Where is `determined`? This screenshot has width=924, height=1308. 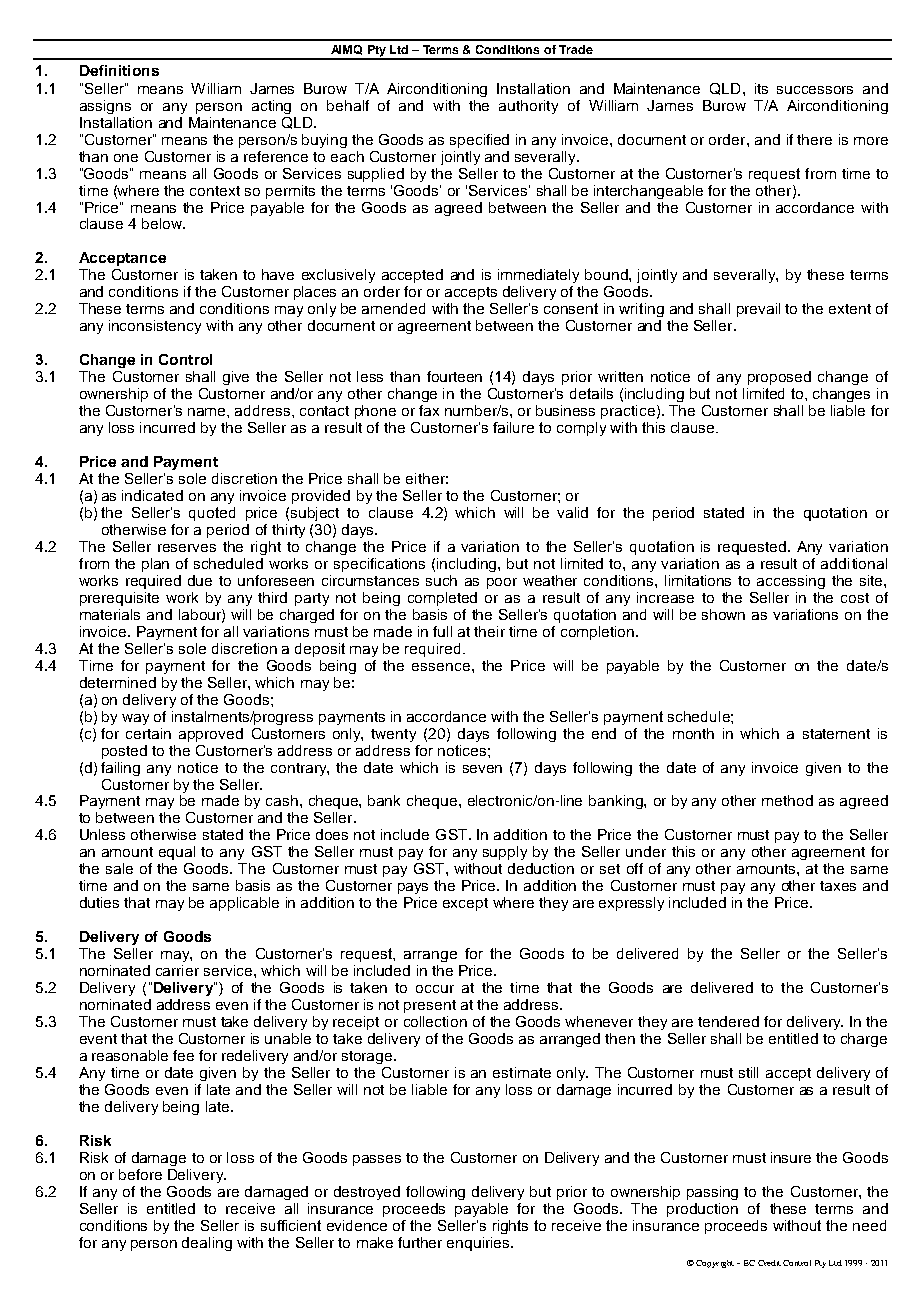 determined is located at coordinates (118, 682).
